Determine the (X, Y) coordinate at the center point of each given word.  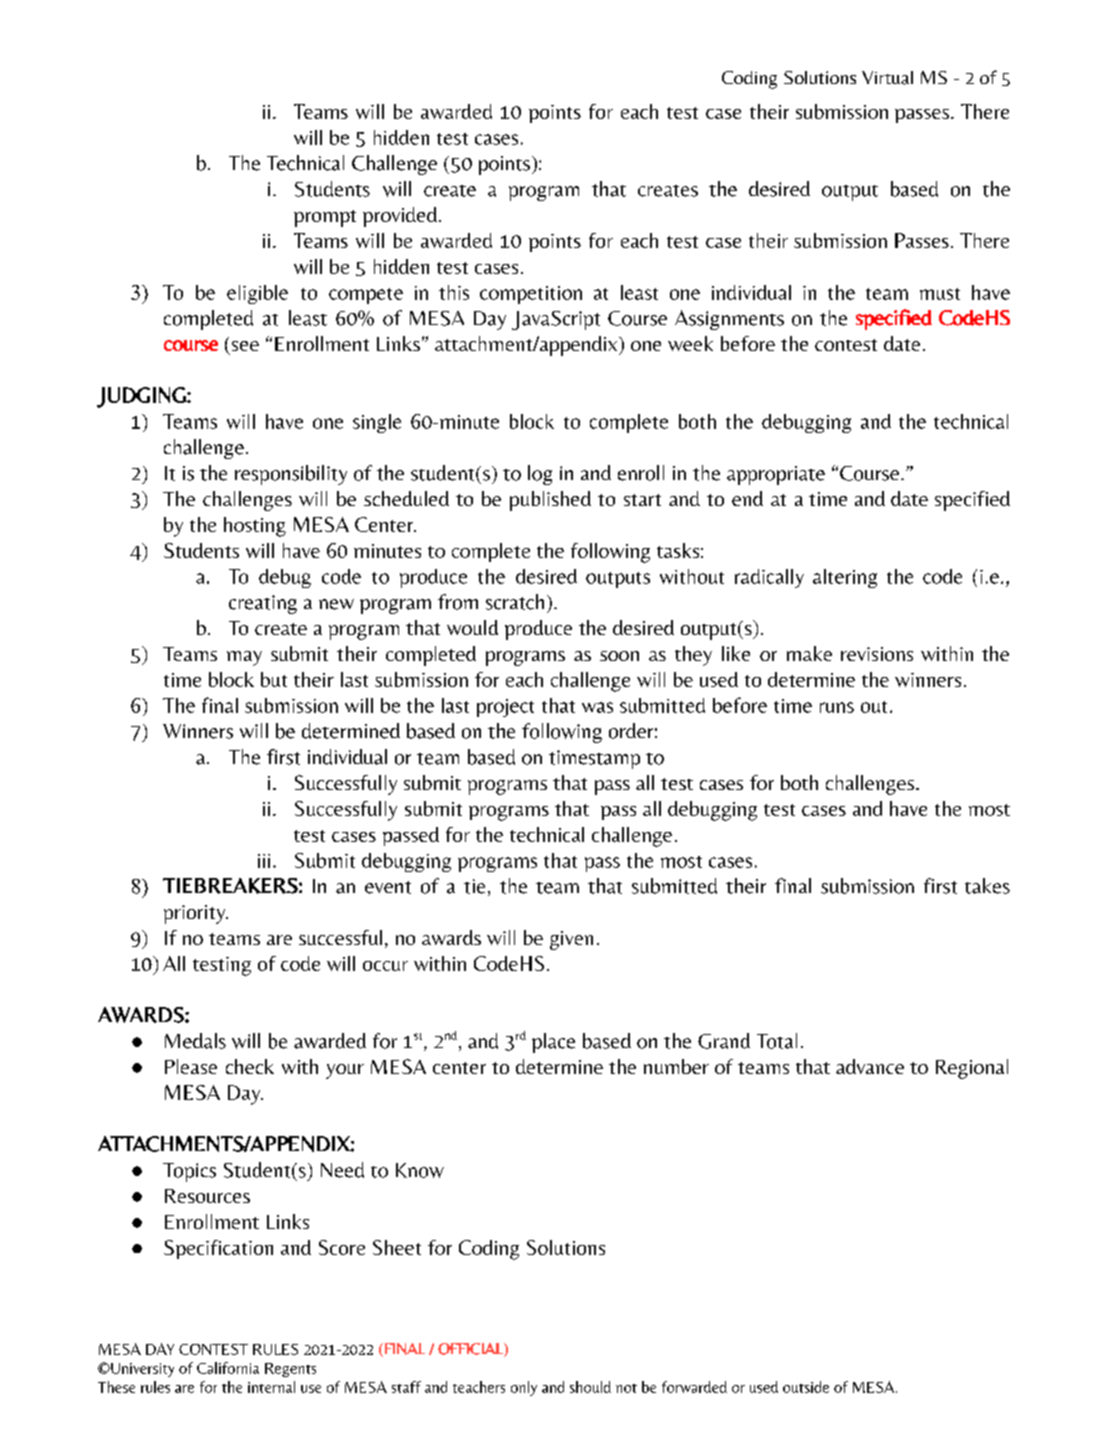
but (274, 679)
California (228, 1368)
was (597, 707)
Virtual (887, 78)
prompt (325, 218)
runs (837, 707)
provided (400, 217)
